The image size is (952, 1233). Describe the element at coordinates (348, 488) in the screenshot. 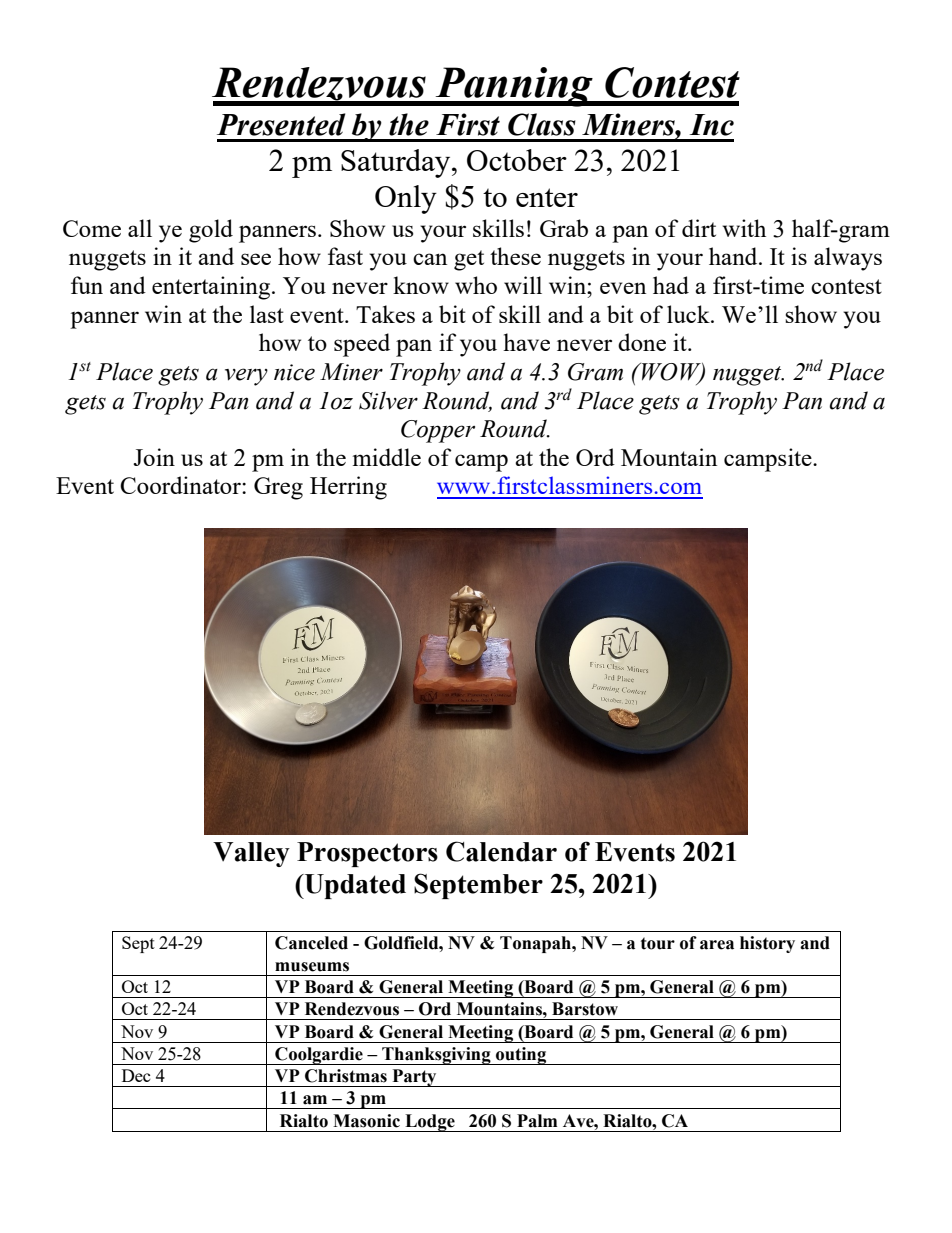

I see `Herring` at that location.
